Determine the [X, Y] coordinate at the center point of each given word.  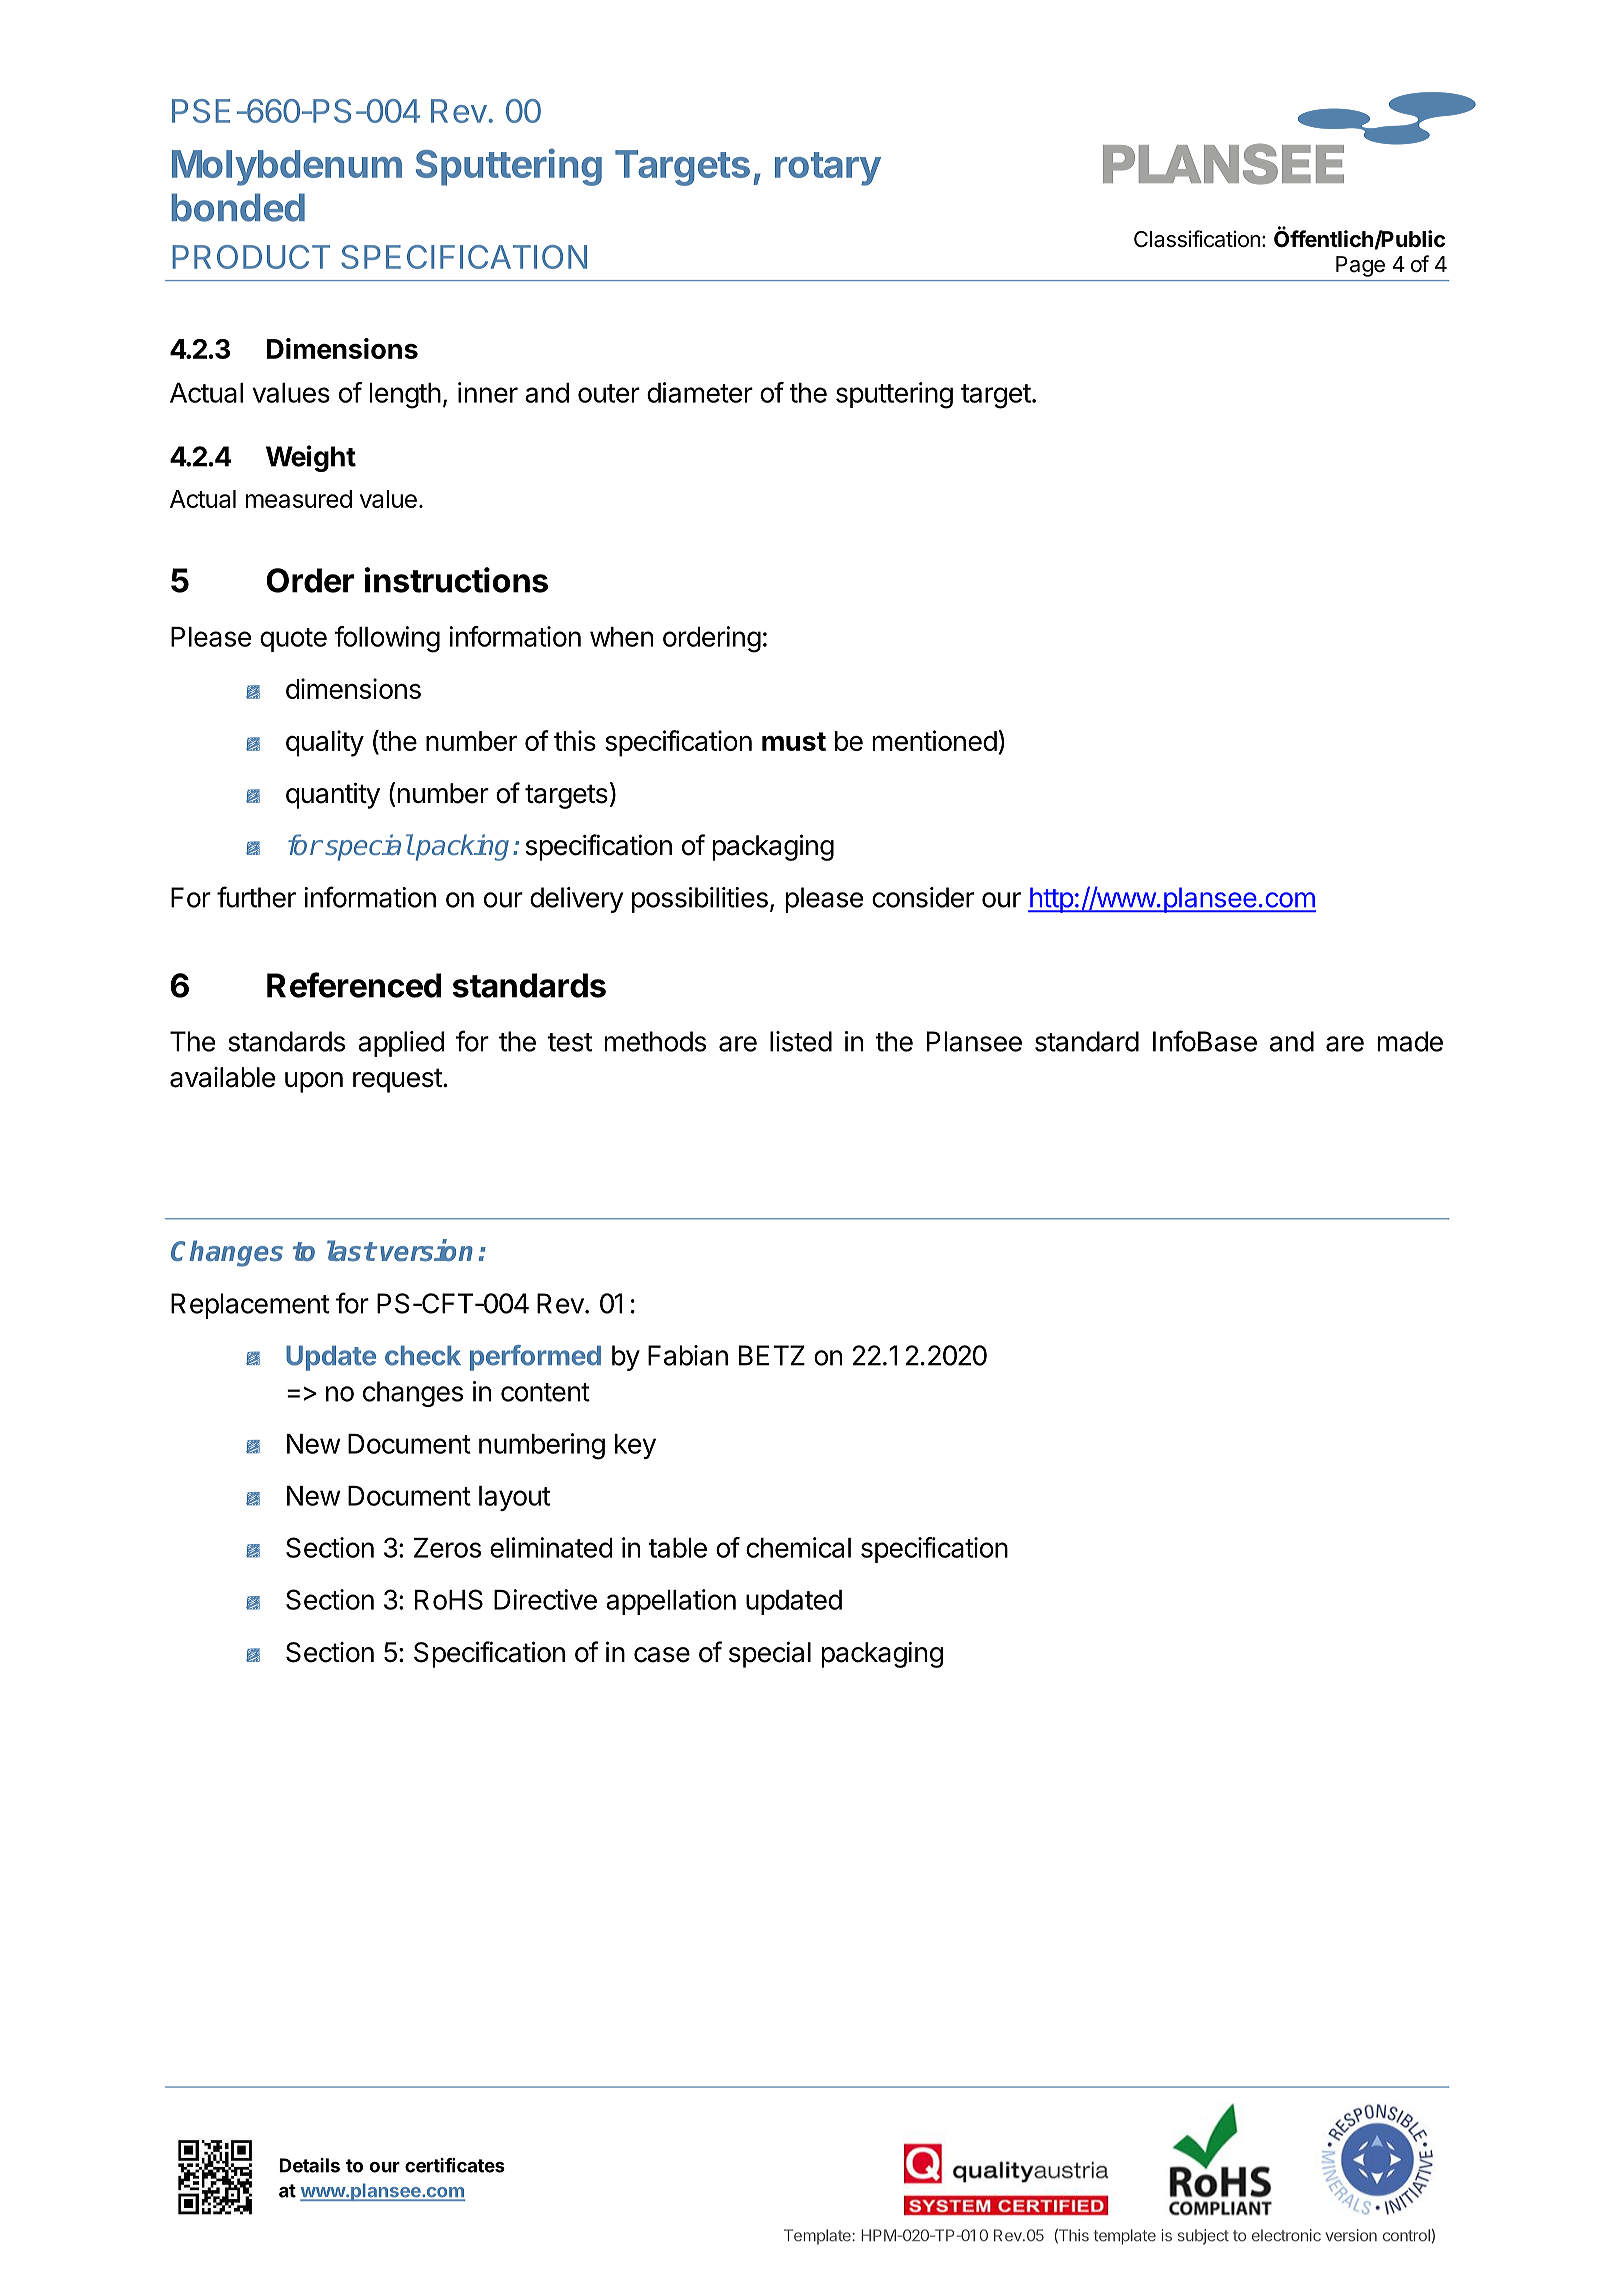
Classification [1197, 239]
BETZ [772, 1355]
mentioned [935, 740]
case [662, 1655]
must [794, 741]
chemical [798, 1547]
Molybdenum [287, 168]
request [398, 1080]
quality [325, 743]
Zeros [447, 1548]
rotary [828, 169]
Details [309, 2165]
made [1410, 1041]
